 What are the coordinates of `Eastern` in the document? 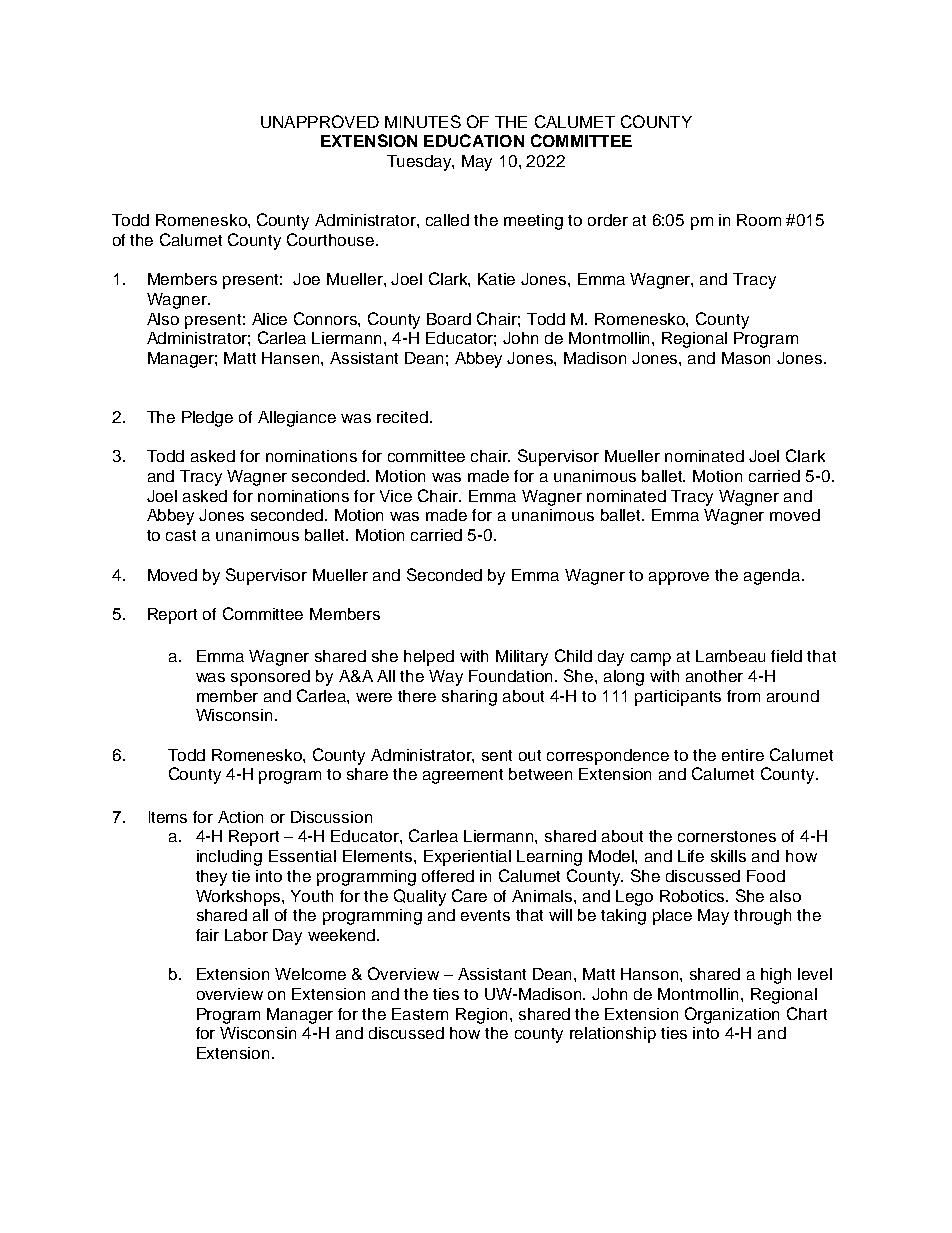 It's located at (420, 1014).
